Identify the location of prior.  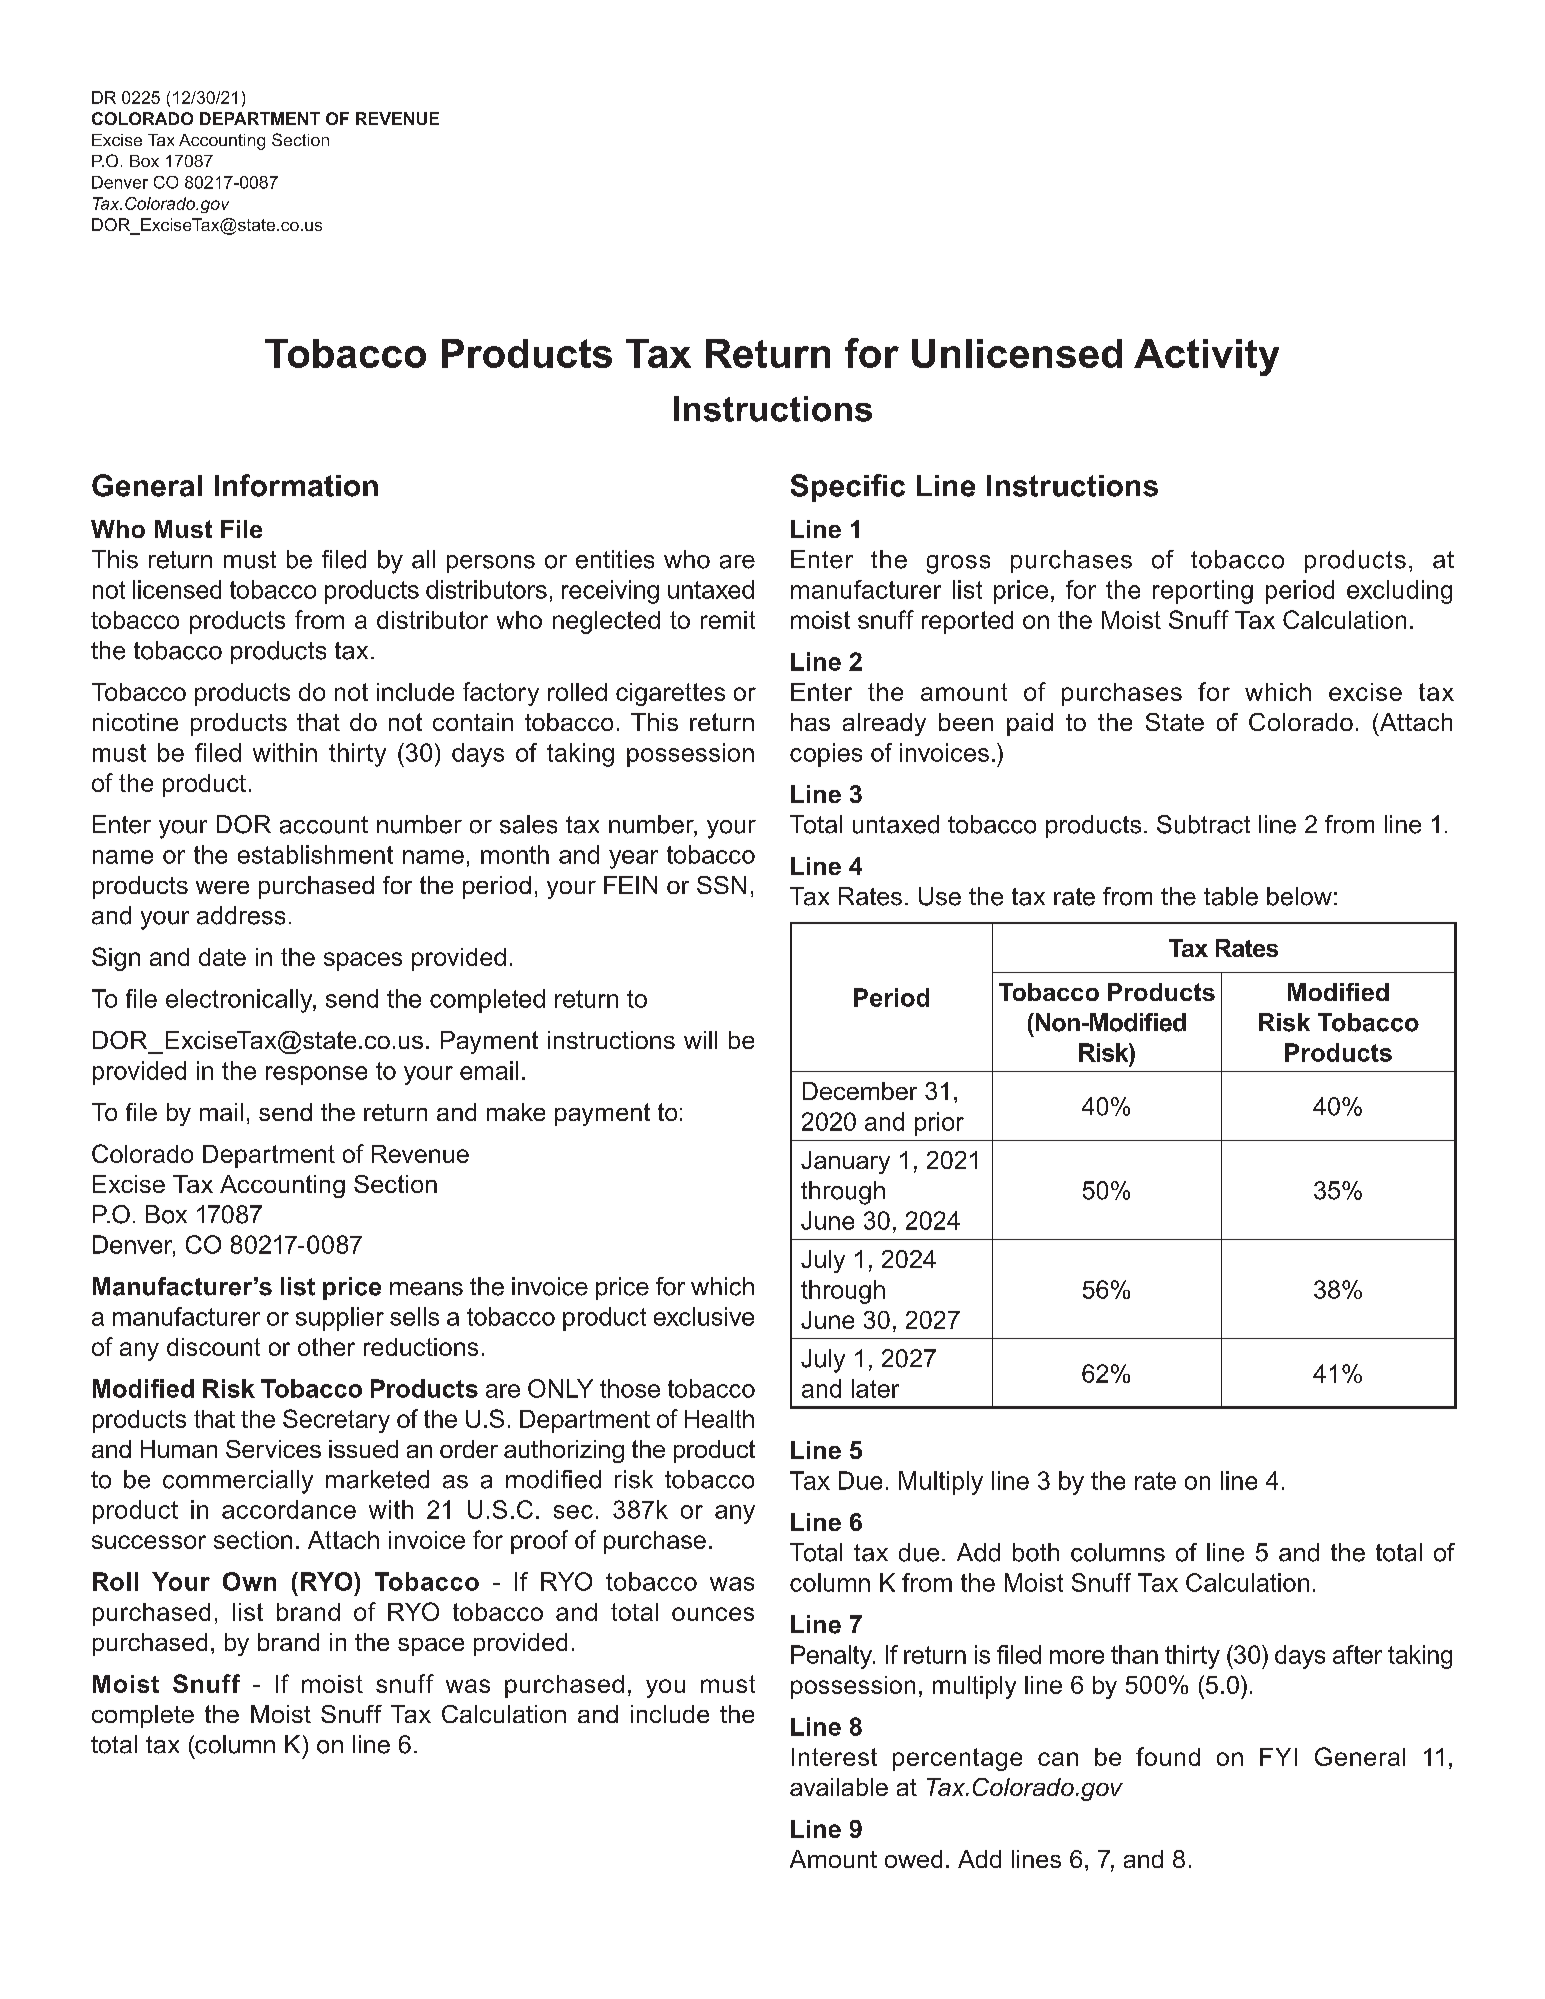
(939, 1124).
